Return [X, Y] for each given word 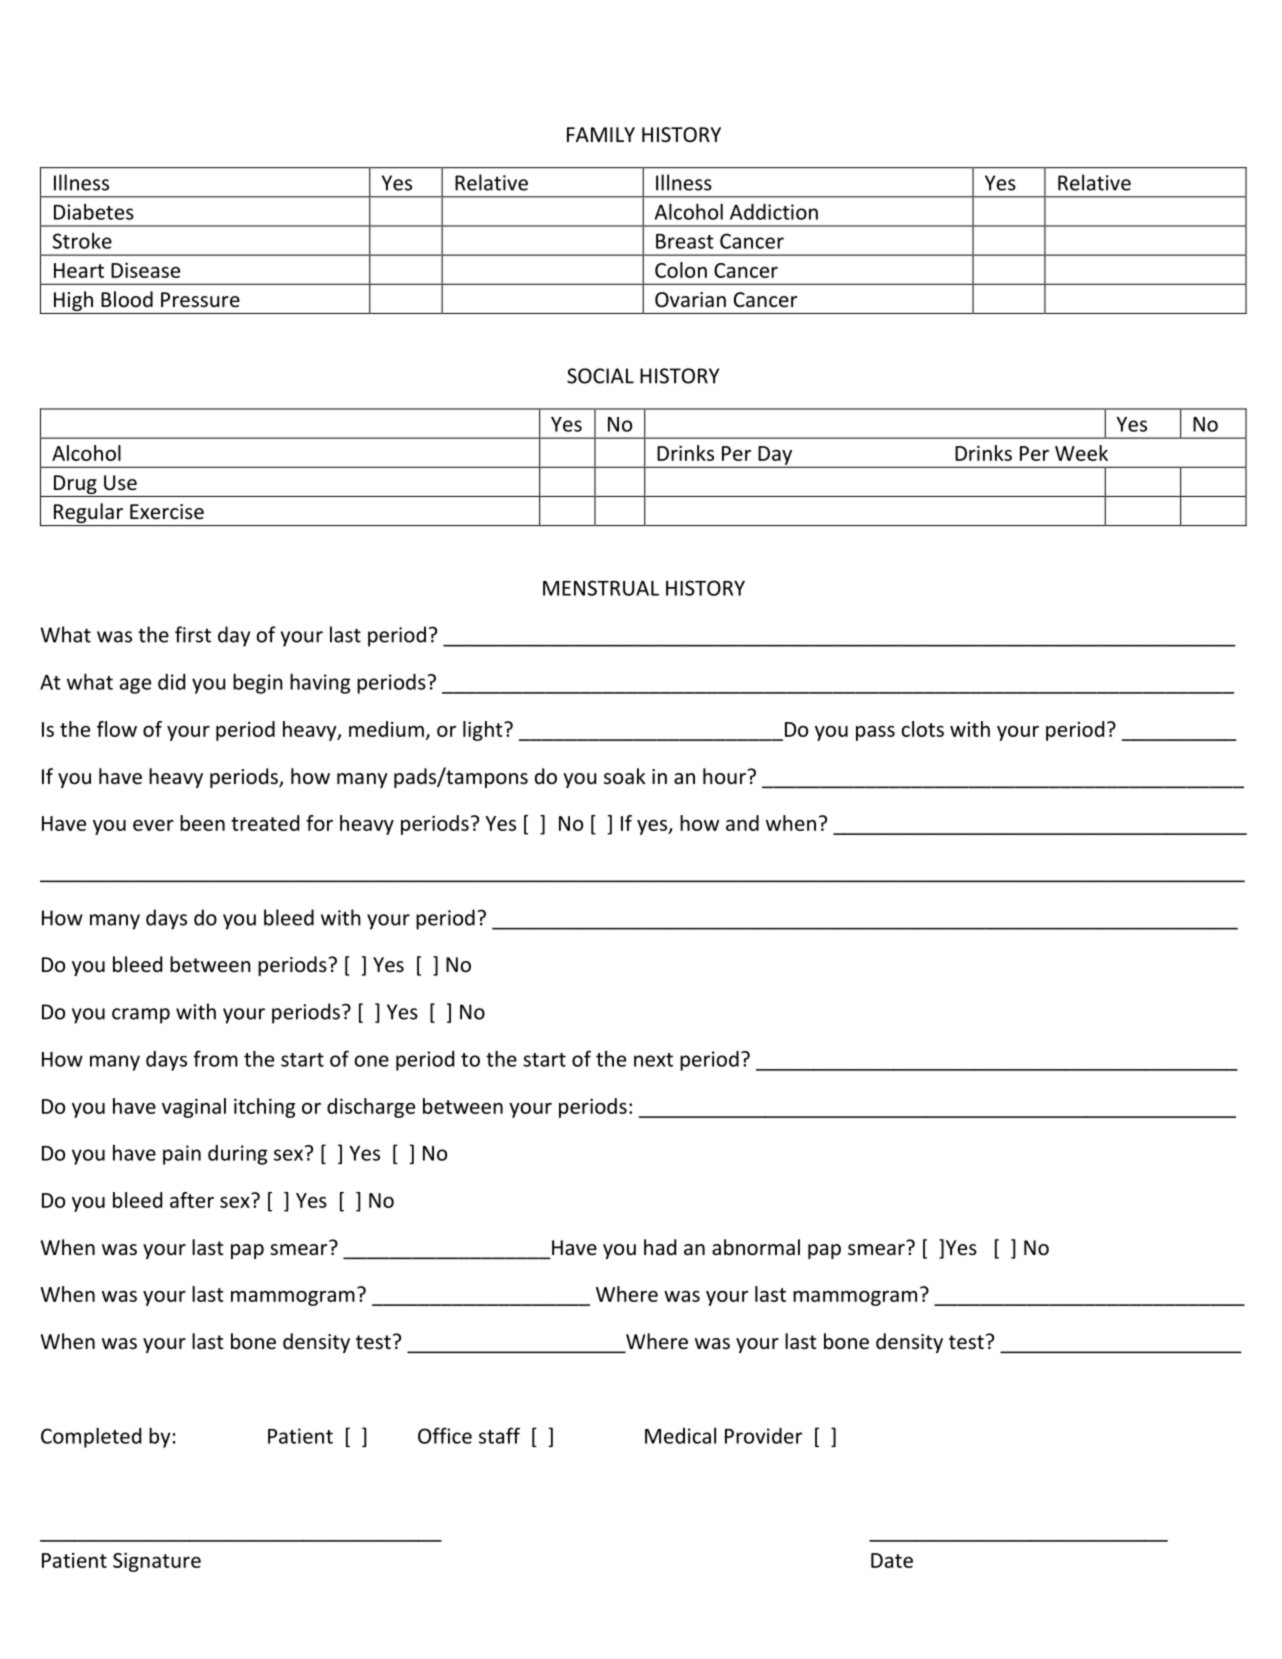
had [660, 1247]
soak [624, 776]
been [202, 823]
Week [1081, 453]
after [192, 1200]
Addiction [774, 212]
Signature [157, 1562]
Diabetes [94, 211]
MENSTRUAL [601, 588]
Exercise [167, 512]
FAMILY [601, 134]
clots [922, 729]
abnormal [756, 1247]
